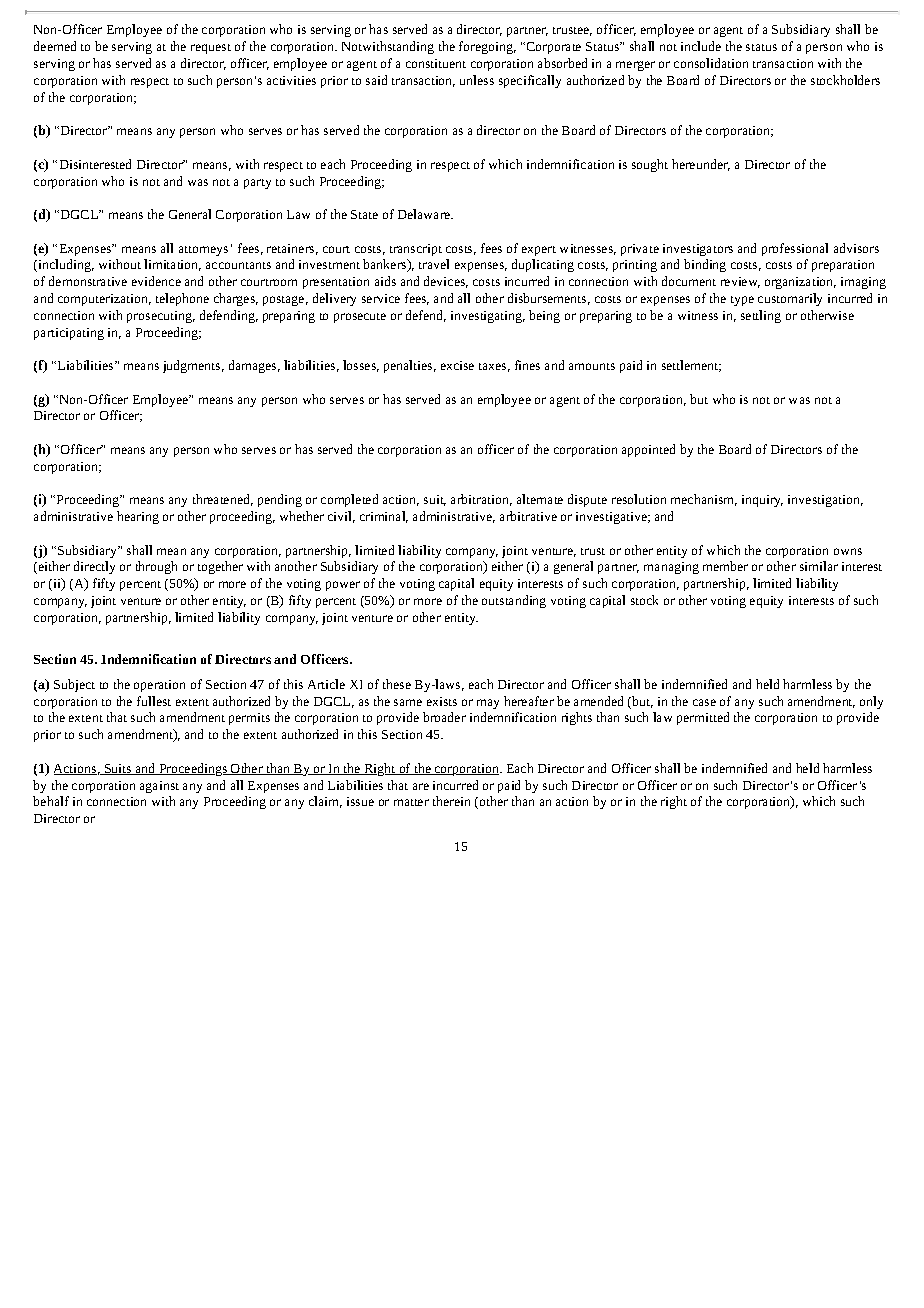 The image size is (924, 1308). Describe the element at coordinates (384, 517) in the page. I see `criminal` at that location.
